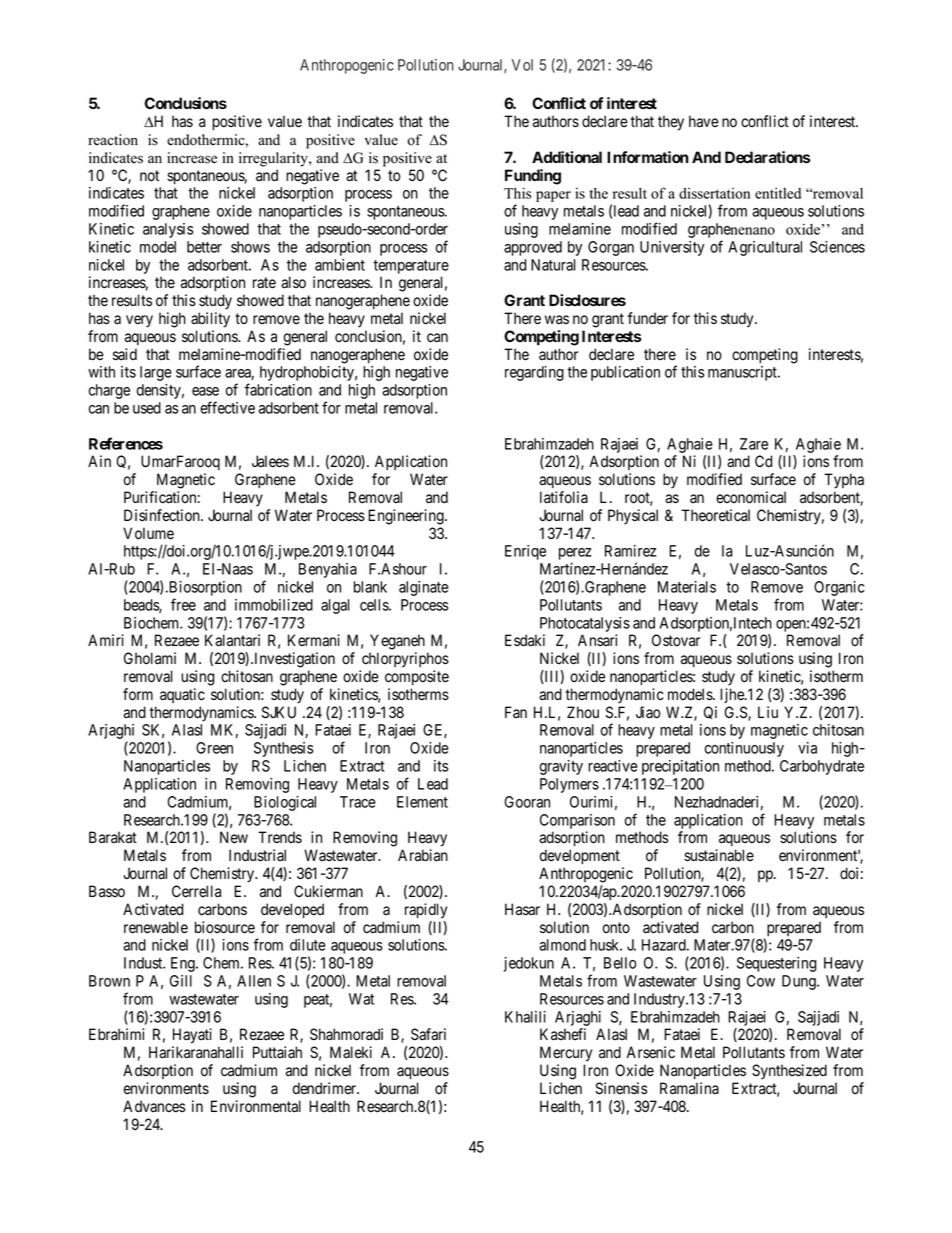 Image resolution: width=952 pixels, height=1233 pixels. Describe the element at coordinates (428, 1034) in the screenshot. I see `Safari` at that location.
